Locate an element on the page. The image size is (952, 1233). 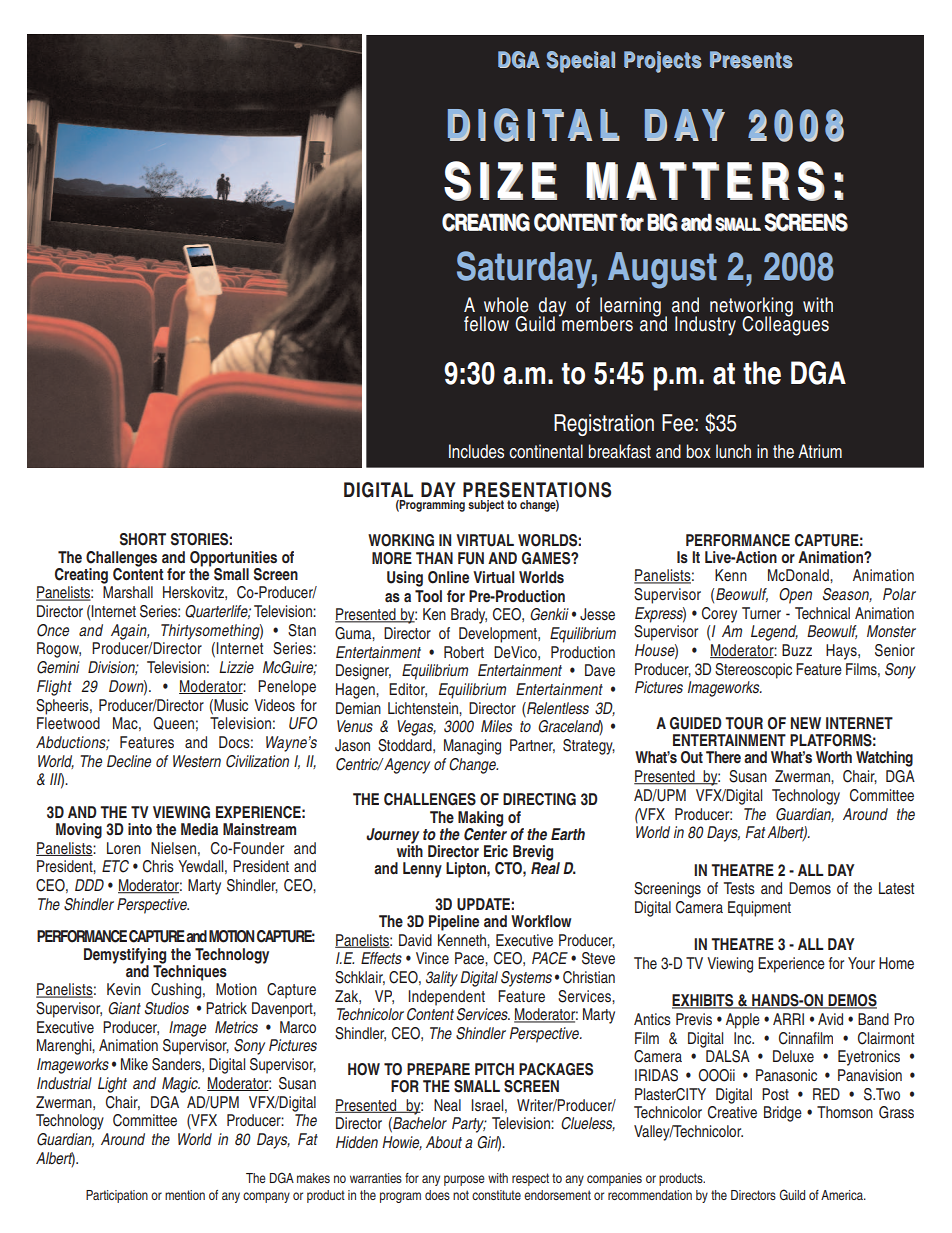
mention is located at coordinates (185, 1195).
